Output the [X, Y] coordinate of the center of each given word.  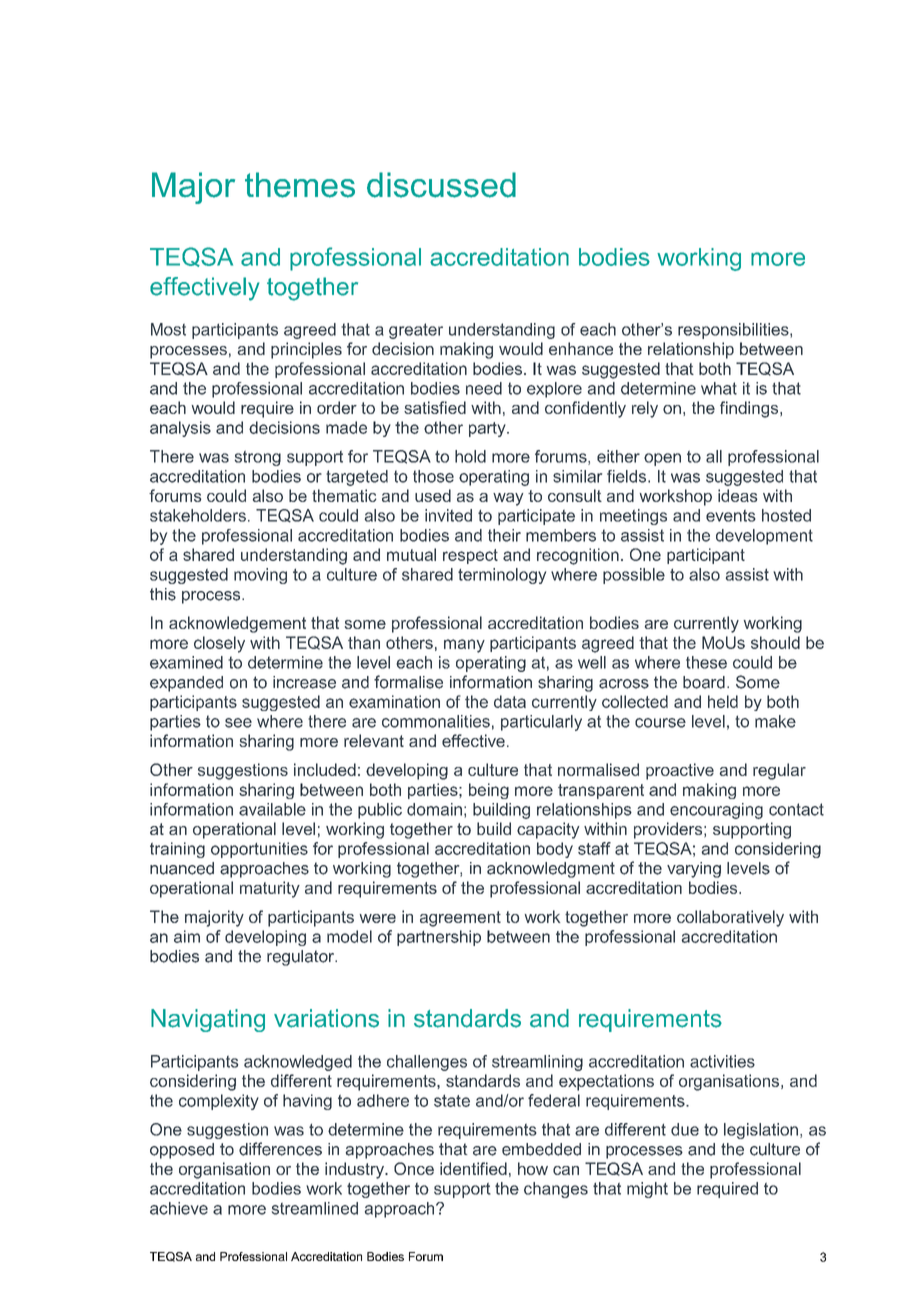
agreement [460, 919]
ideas [737, 495]
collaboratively [730, 918]
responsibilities [734, 331]
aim [187, 936]
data [510, 701]
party [488, 429]
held [723, 701]
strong [258, 458]
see [238, 723]
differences [280, 1149]
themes [300, 185]
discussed [441, 185]
